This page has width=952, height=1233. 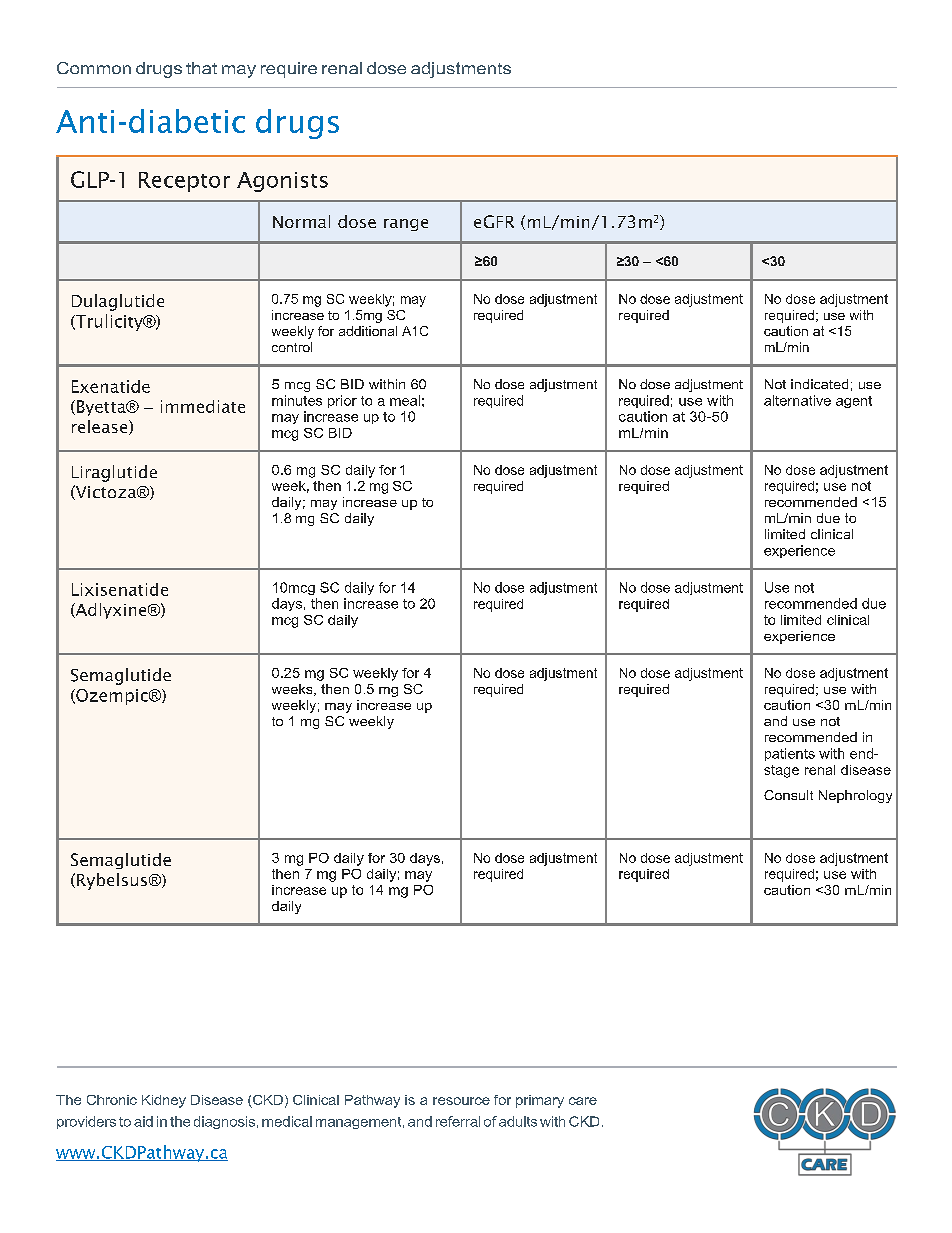 I want to click on range, so click(x=406, y=225).
